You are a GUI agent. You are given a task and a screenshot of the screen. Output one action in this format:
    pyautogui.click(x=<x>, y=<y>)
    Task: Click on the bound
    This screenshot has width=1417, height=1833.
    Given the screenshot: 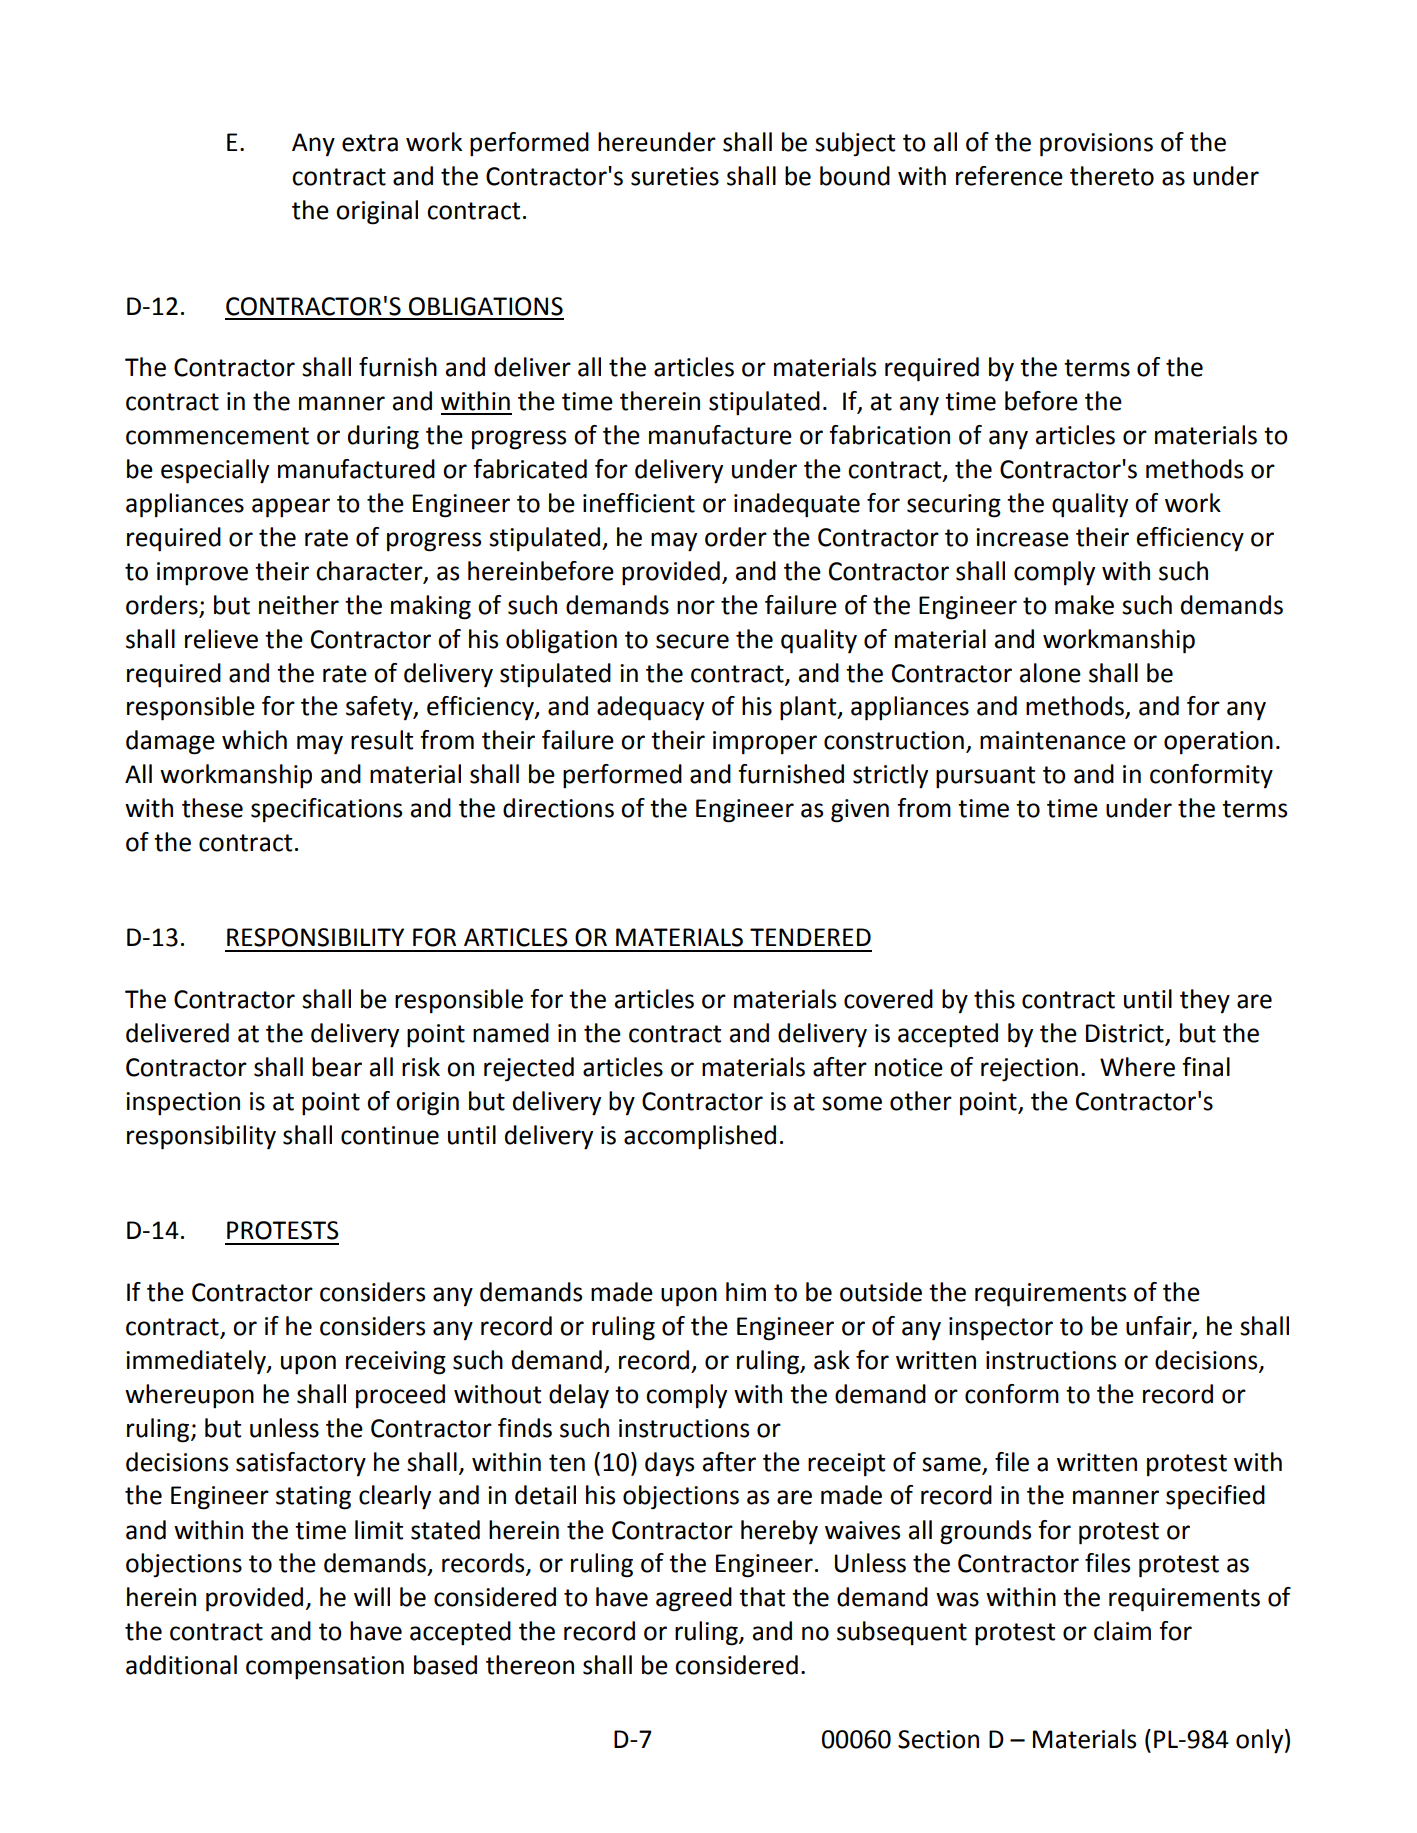 What is the action you would take?
    pyautogui.click(x=855, y=176)
